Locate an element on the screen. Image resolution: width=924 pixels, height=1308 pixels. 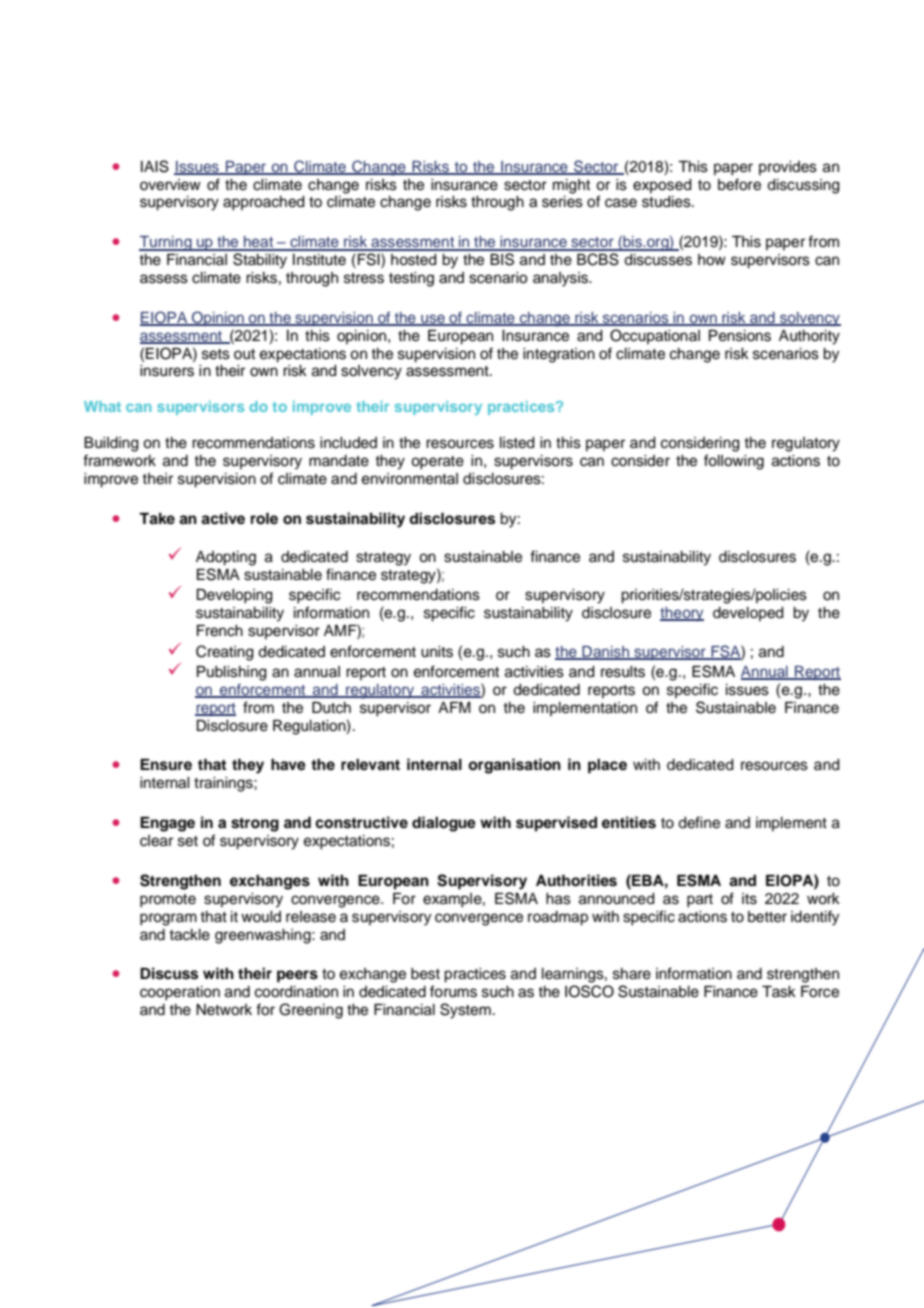
insurers is located at coordinates (167, 371).
